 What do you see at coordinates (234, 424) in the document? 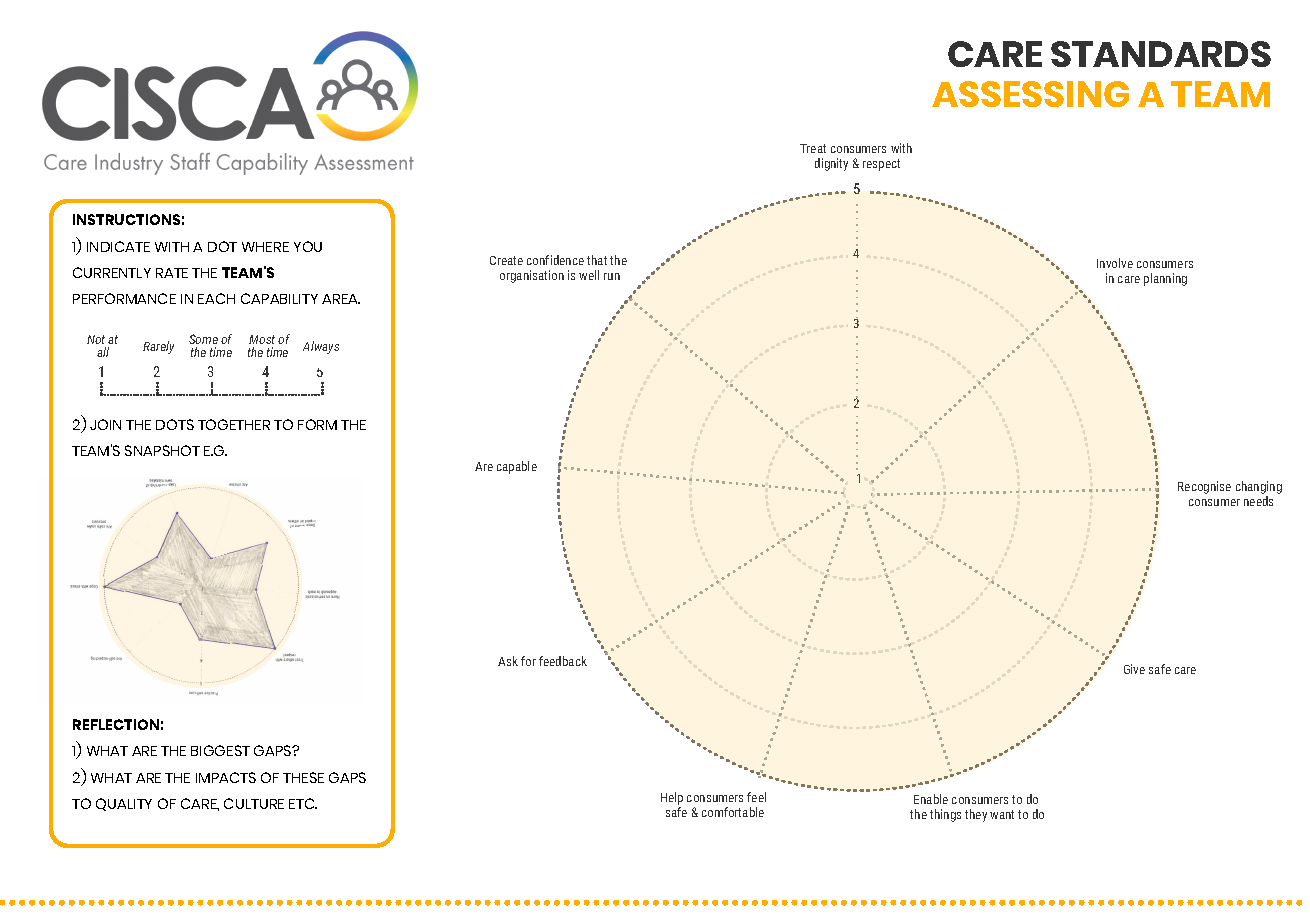
I see `TOGETHER` at bounding box center [234, 424].
